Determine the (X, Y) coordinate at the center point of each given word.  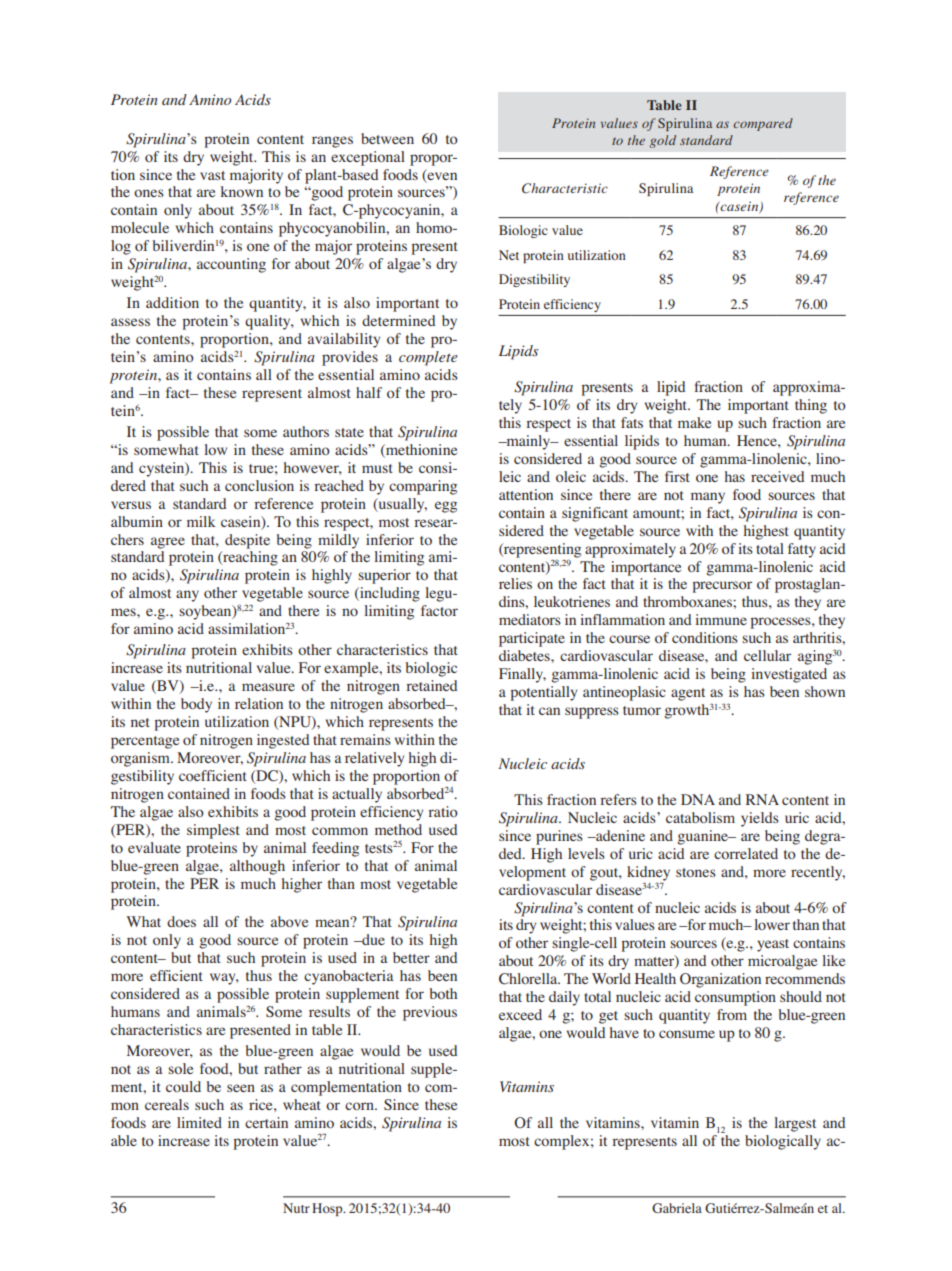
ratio (443, 811)
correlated (746, 853)
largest (795, 1124)
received (778, 476)
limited (199, 1122)
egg (446, 507)
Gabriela (677, 1208)
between (387, 138)
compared (763, 124)
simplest (213, 831)
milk (201, 521)
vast (212, 175)
